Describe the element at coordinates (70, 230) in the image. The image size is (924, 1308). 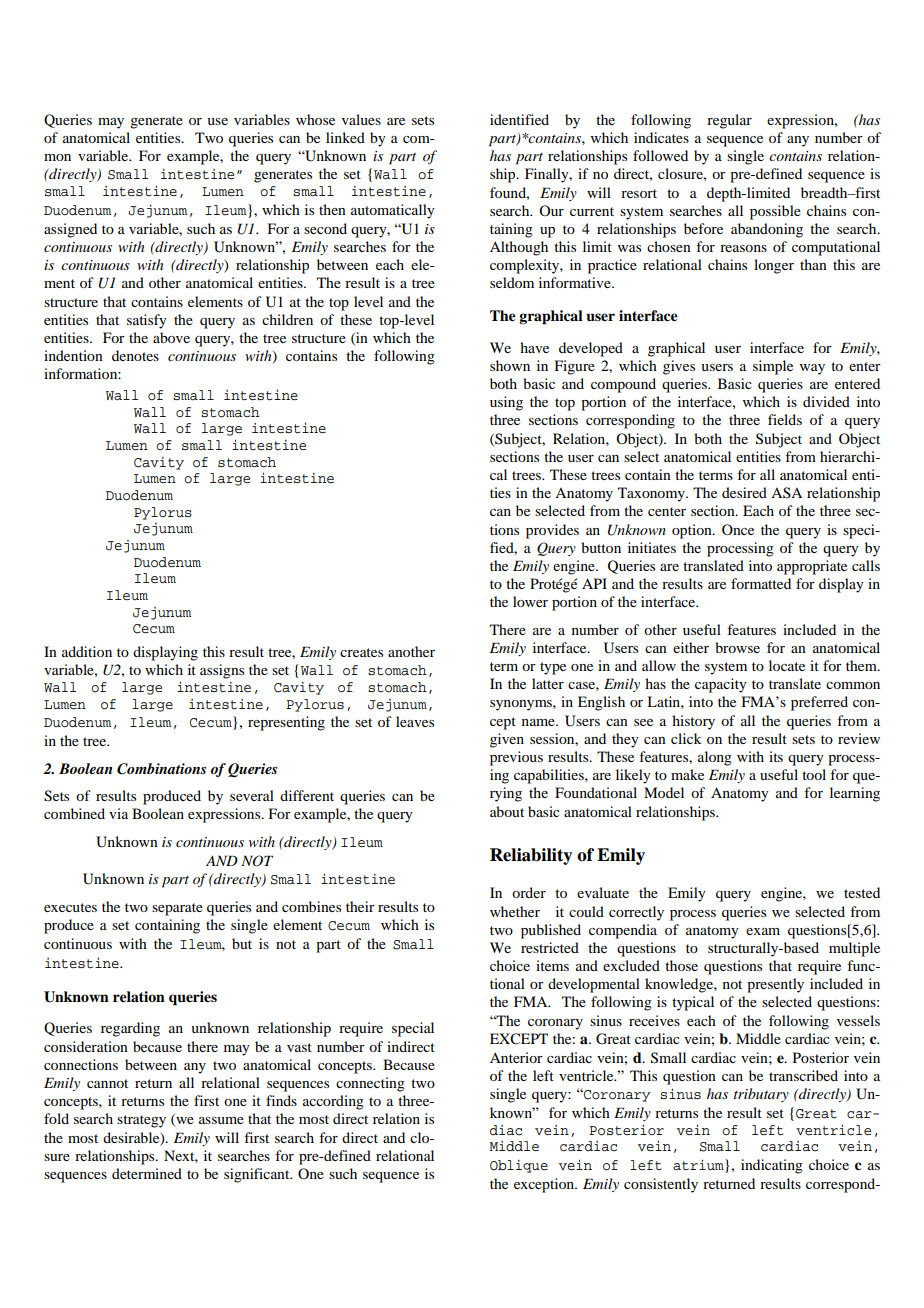
I see `assigned` at that location.
